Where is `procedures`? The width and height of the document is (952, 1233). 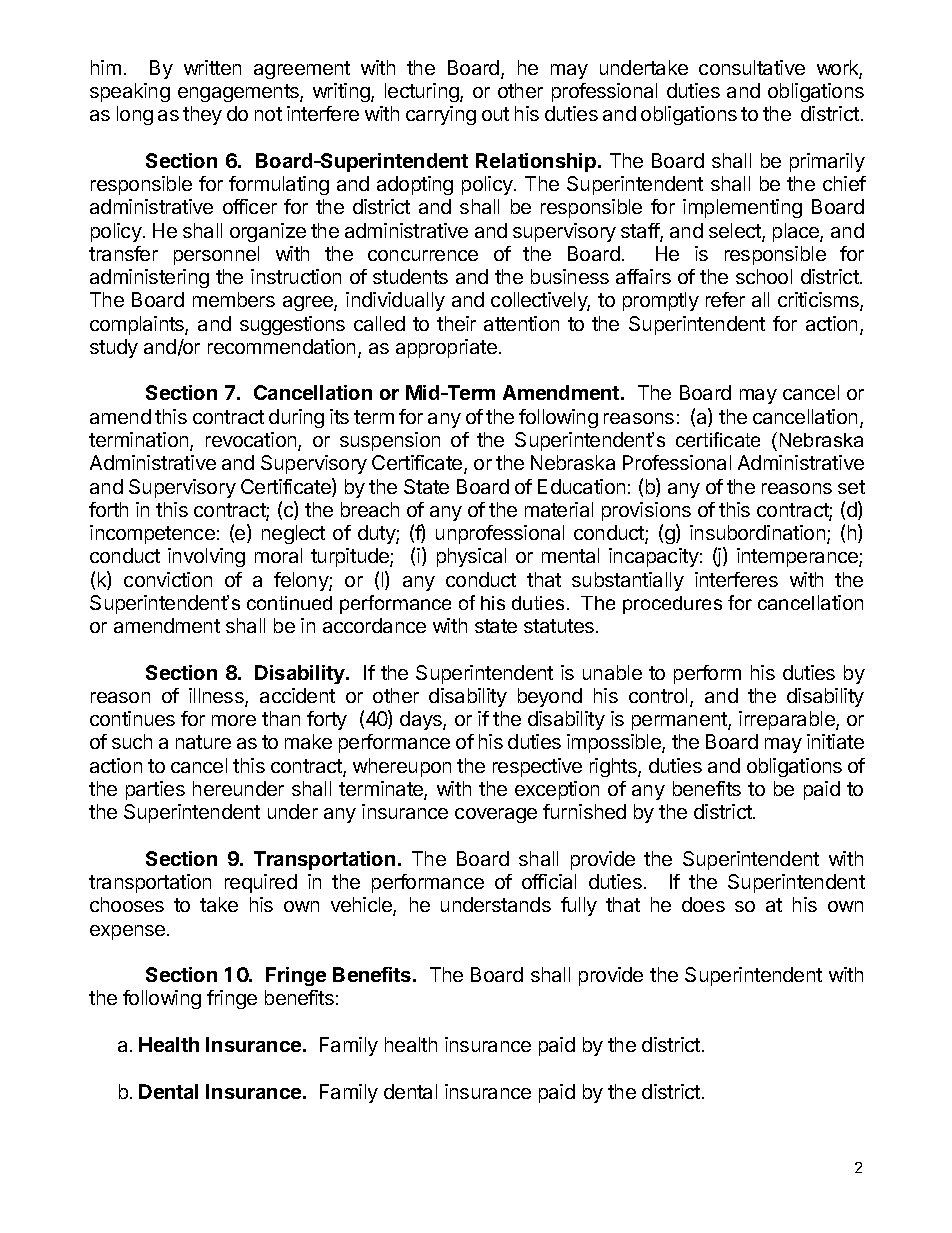 procedures is located at coordinates (672, 605).
